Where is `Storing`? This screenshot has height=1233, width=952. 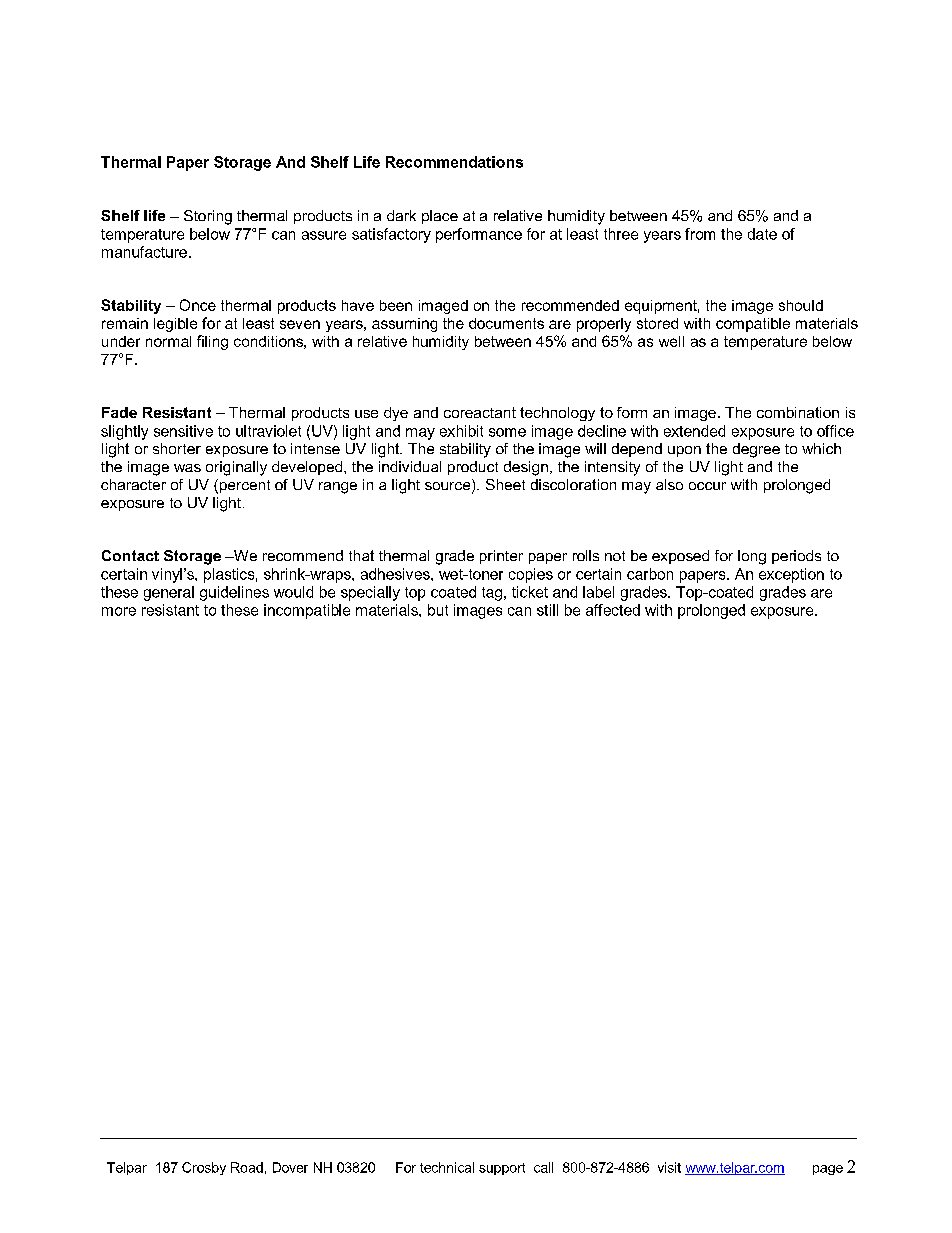
Storing is located at coordinates (208, 217).
